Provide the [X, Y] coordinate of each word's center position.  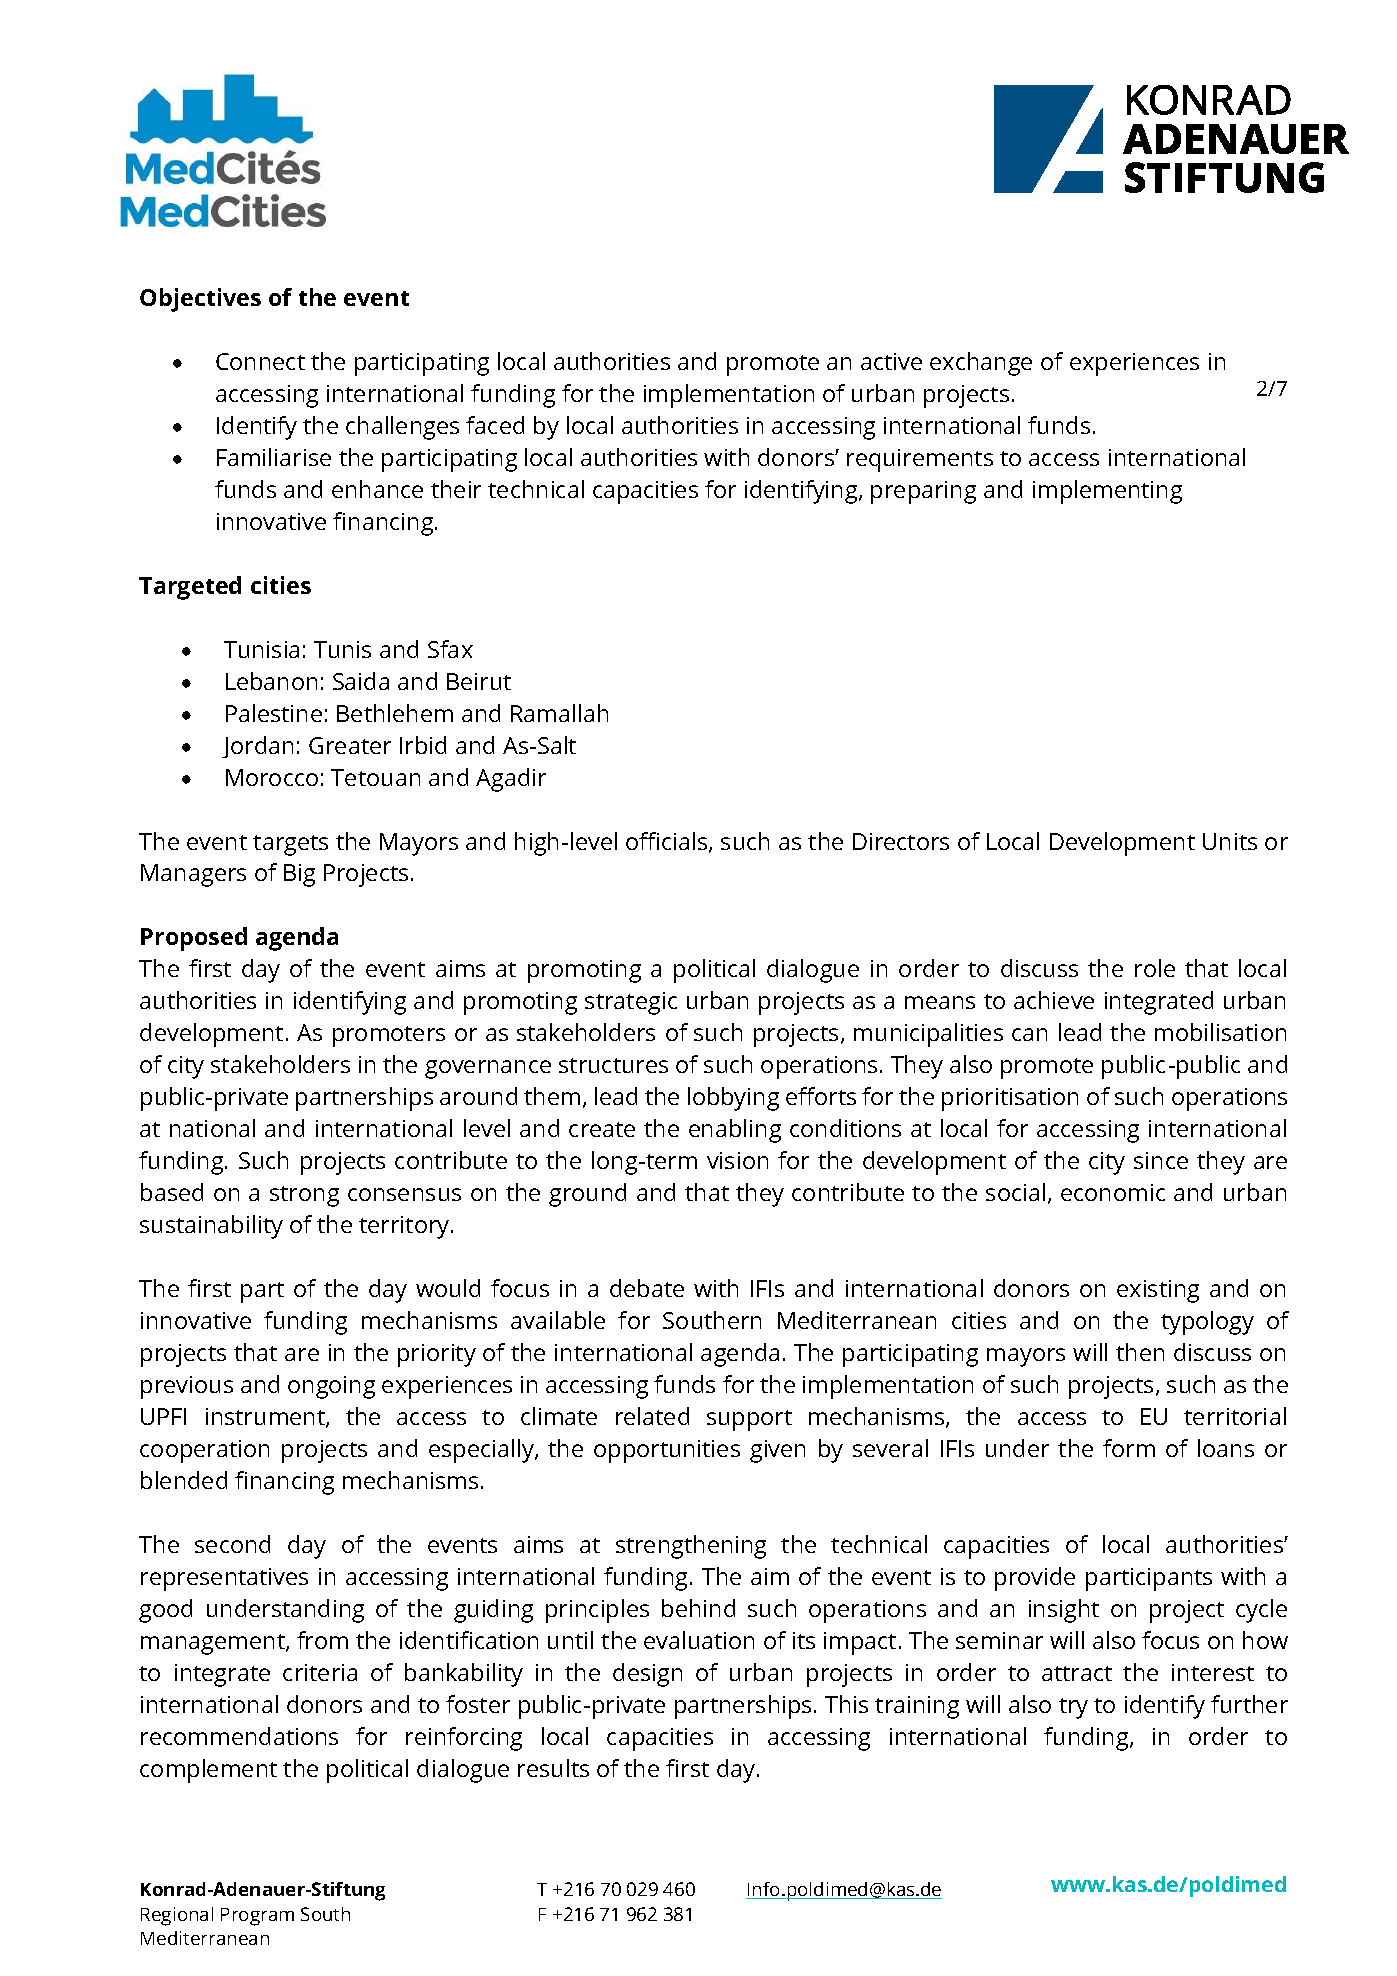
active [891, 361]
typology [1207, 1323]
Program [257, 1917]
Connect [260, 361]
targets [290, 845]
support [749, 1420]
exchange [981, 364]
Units [1230, 841]
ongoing [331, 1387]
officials [668, 842]
